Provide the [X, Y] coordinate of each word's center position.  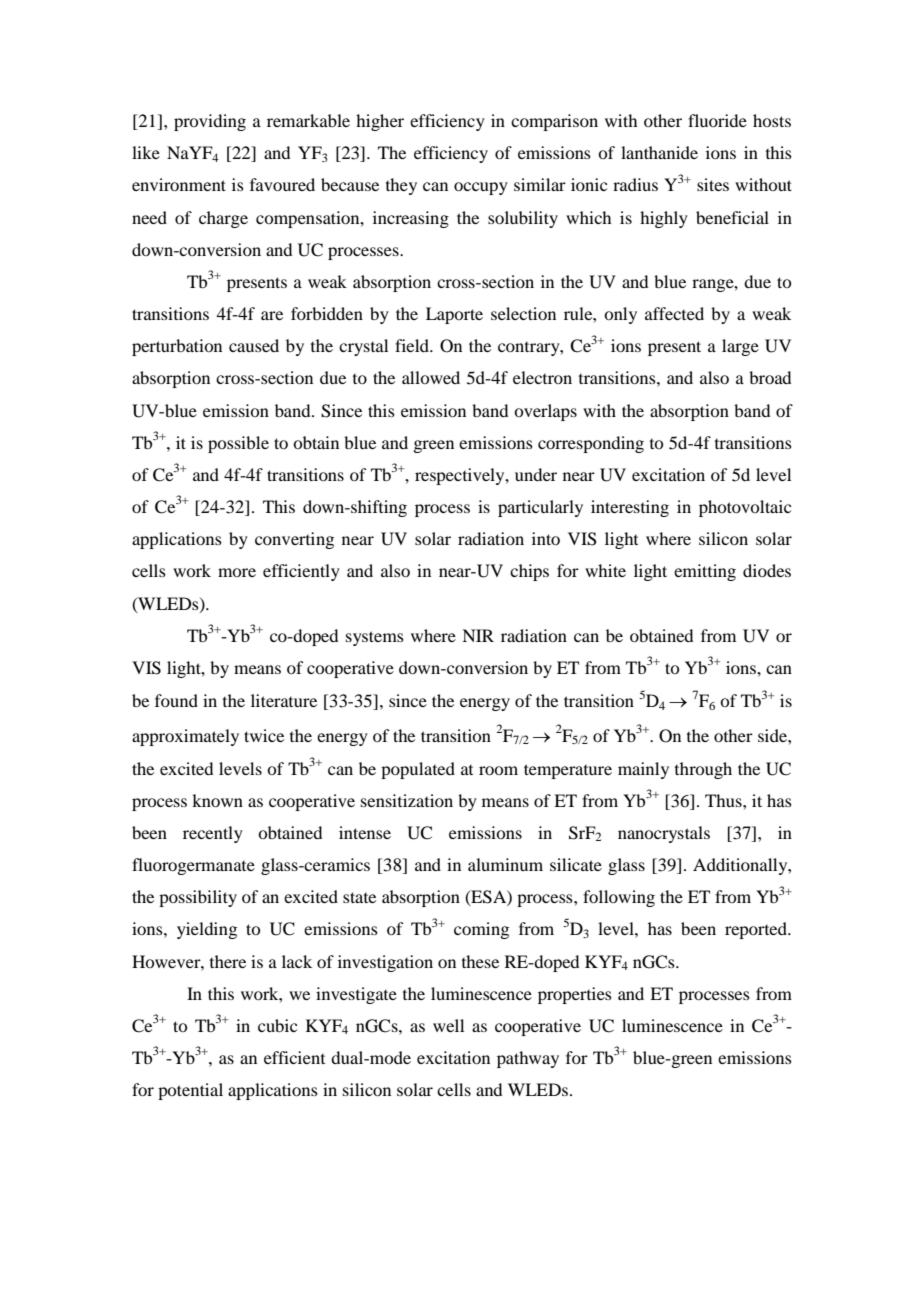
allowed [431, 377]
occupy [481, 188]
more [237, 572]
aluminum [505, 864]
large [740, 347]
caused [254, 345]
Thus [724, 800]
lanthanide [659, 152]
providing [210, 122]
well [448, 1025]
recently [213, 834]
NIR [478, 635]
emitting [705, 572]
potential [190, 1091]
